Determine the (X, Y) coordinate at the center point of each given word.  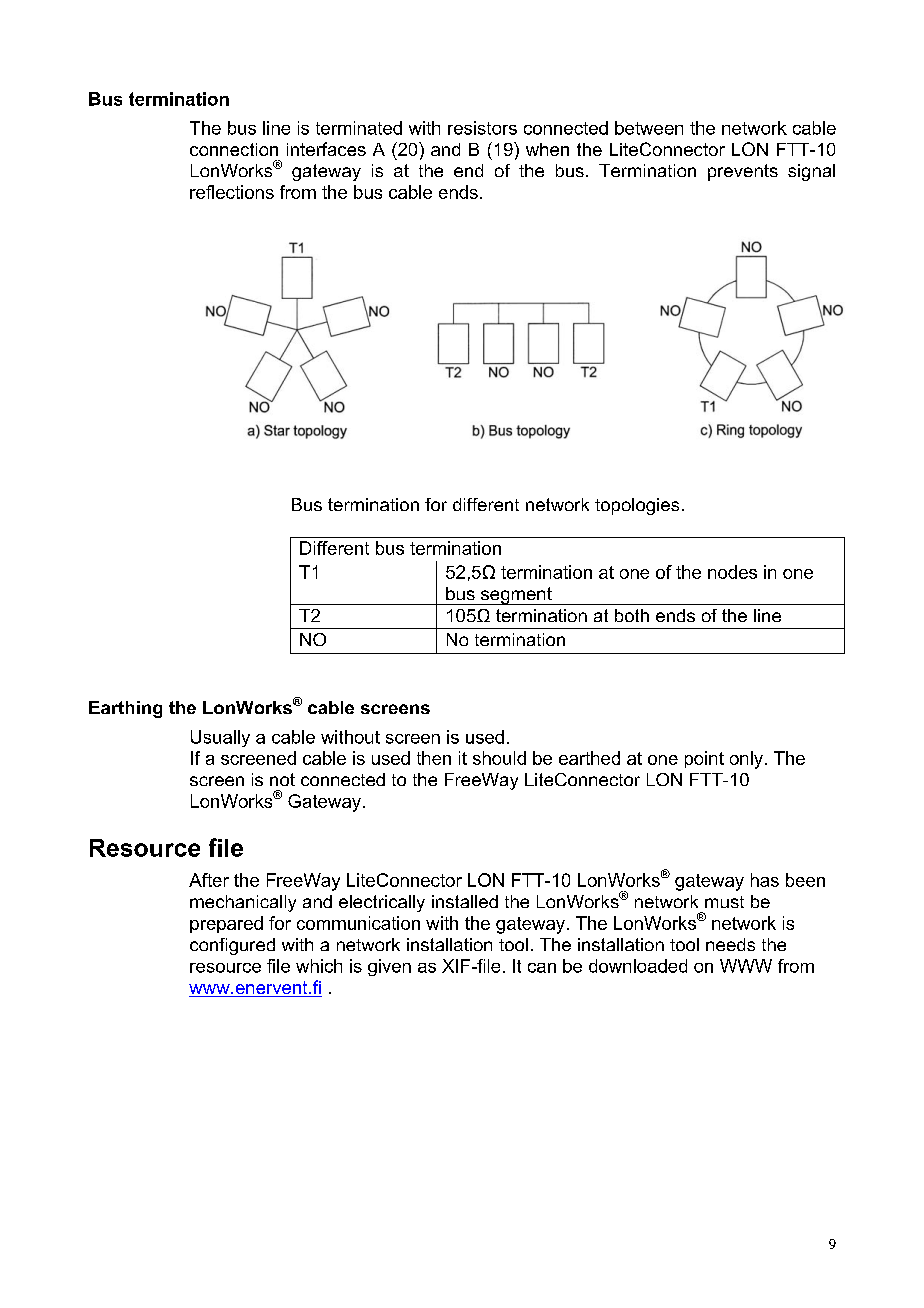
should (499, 758)
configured (232, 946)
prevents (743, 172)
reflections (232, 192)
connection (234, 149)
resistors (482, 128)
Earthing (125, 709)
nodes (732, 572)
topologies (637, 506)
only (746, 760)
